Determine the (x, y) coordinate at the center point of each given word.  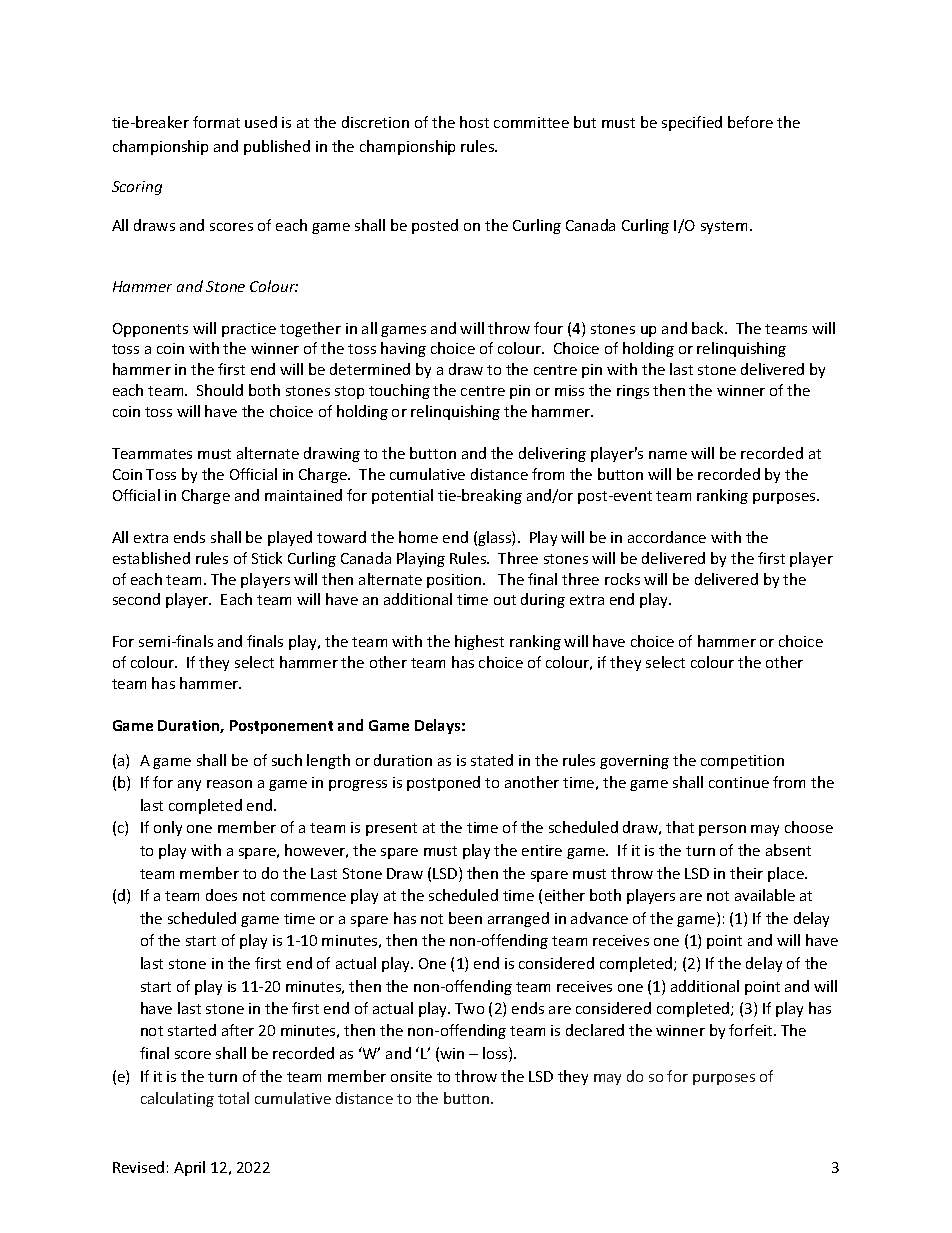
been (465, 918)
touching (399, 391)
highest (479, 642)
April (189, 1168)
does (221, 895)
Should (220, 390)
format (216, 122)
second (136, 599)
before (750, 122)
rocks (622, 579)
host (474, 122)
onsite (411, 1076)
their (746, 873)
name (668, 455)
